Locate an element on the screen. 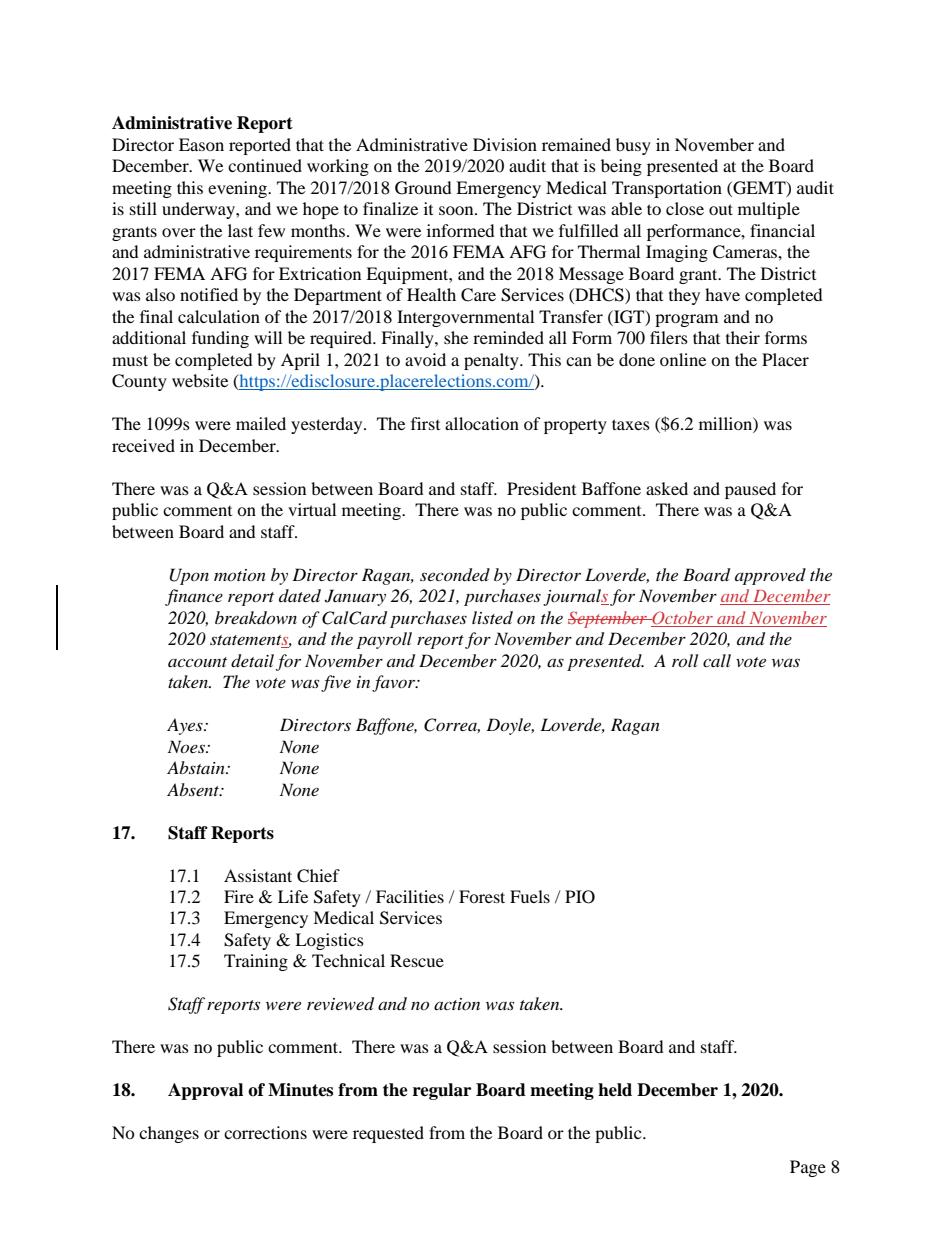 This screenshot has height=1233, width=952. changes is located at coordinates (169, 1134).
